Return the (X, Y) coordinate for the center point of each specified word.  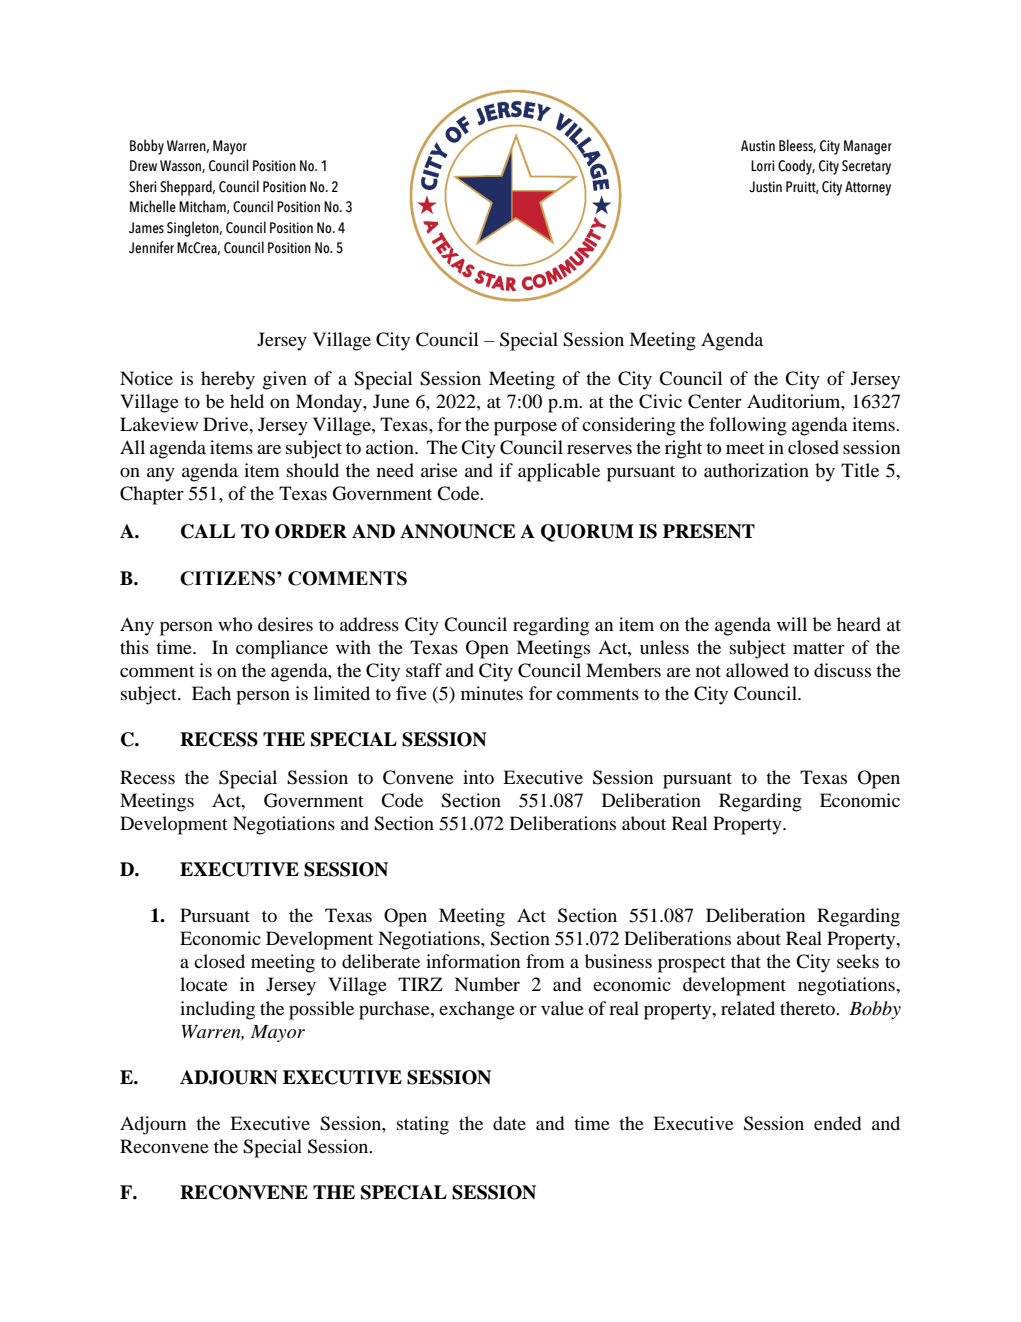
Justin (765, 187)
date (509, 1123)
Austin (758, 146)
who (235, 624)
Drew (143, 165)
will (792, 624)
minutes (492, 693)
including (217, 1010)
